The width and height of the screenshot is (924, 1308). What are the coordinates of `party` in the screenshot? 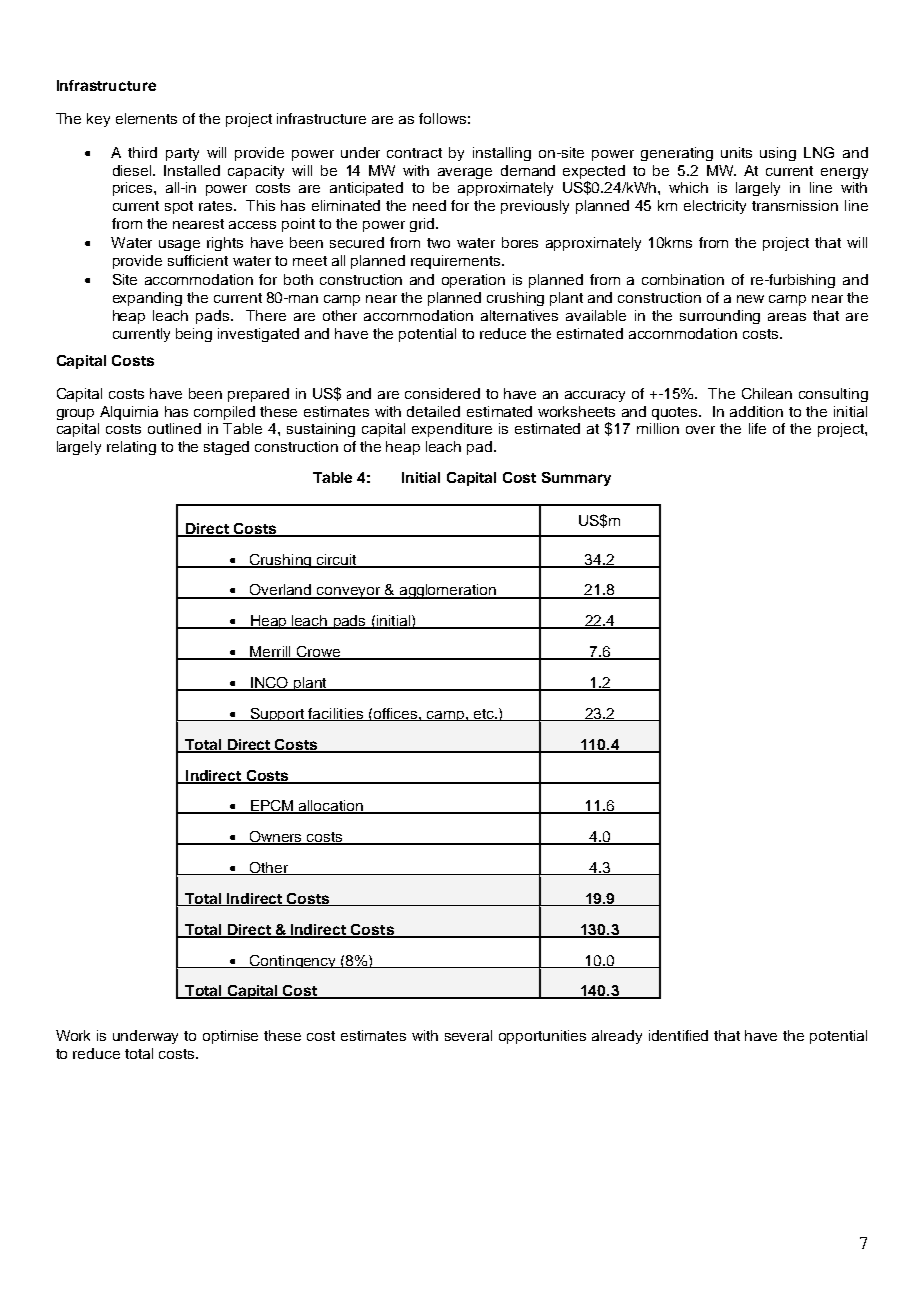 It's located at (182, 154).
